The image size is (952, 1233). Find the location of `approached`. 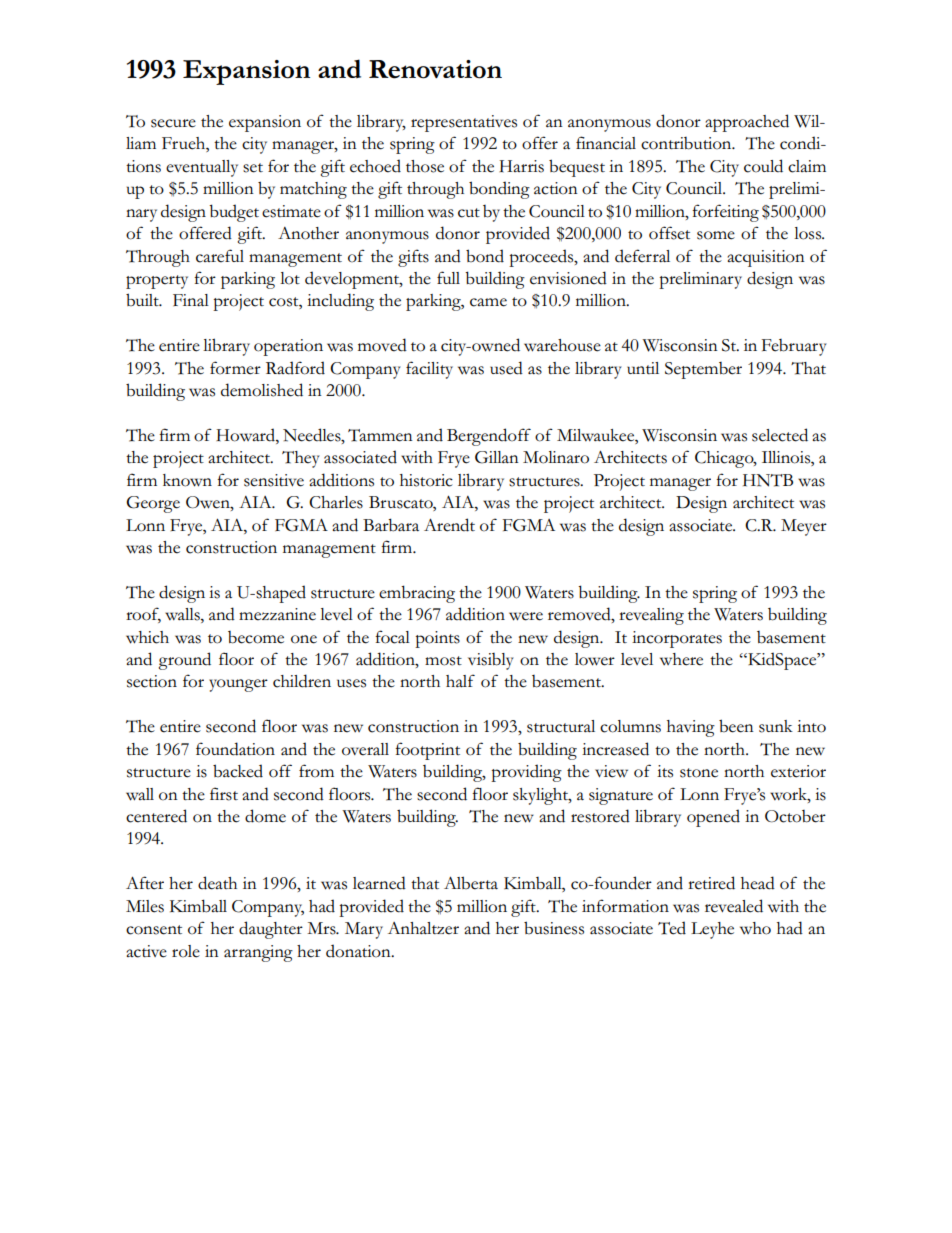

approached is located at coordinates (747, 123).
